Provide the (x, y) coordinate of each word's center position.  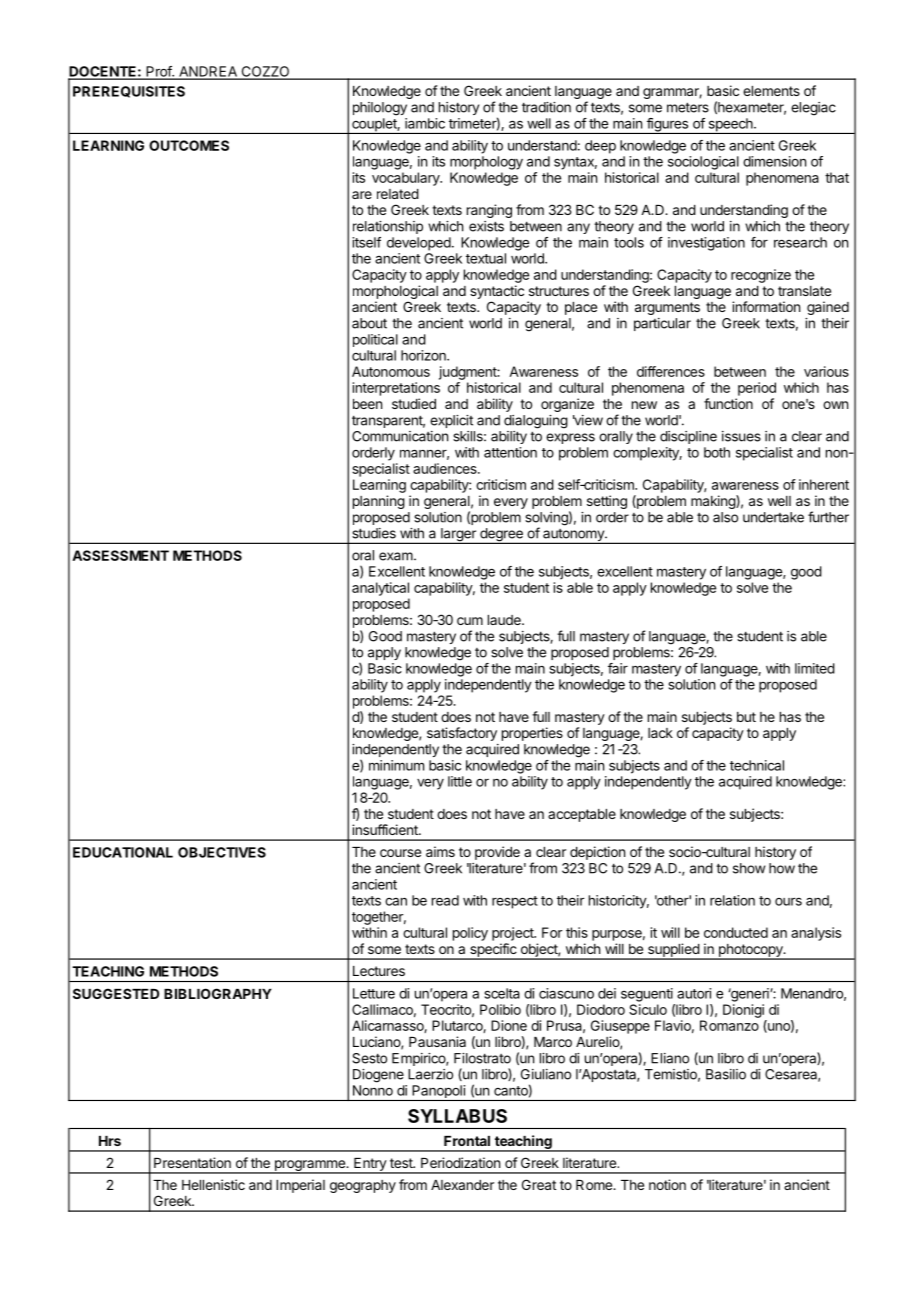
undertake (773, 517)
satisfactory (462, 734)
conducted (736, 932)
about (369, 323)
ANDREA (208, 72)
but (746, 717)
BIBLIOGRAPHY (218, 993)
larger (458, 536)
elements (771, 91)
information (766, 306)
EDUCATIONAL (123, 852)
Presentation (192, 1162)
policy (470, 934)
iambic (425, 123)
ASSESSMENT (120, 555)
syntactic (497, 292)
